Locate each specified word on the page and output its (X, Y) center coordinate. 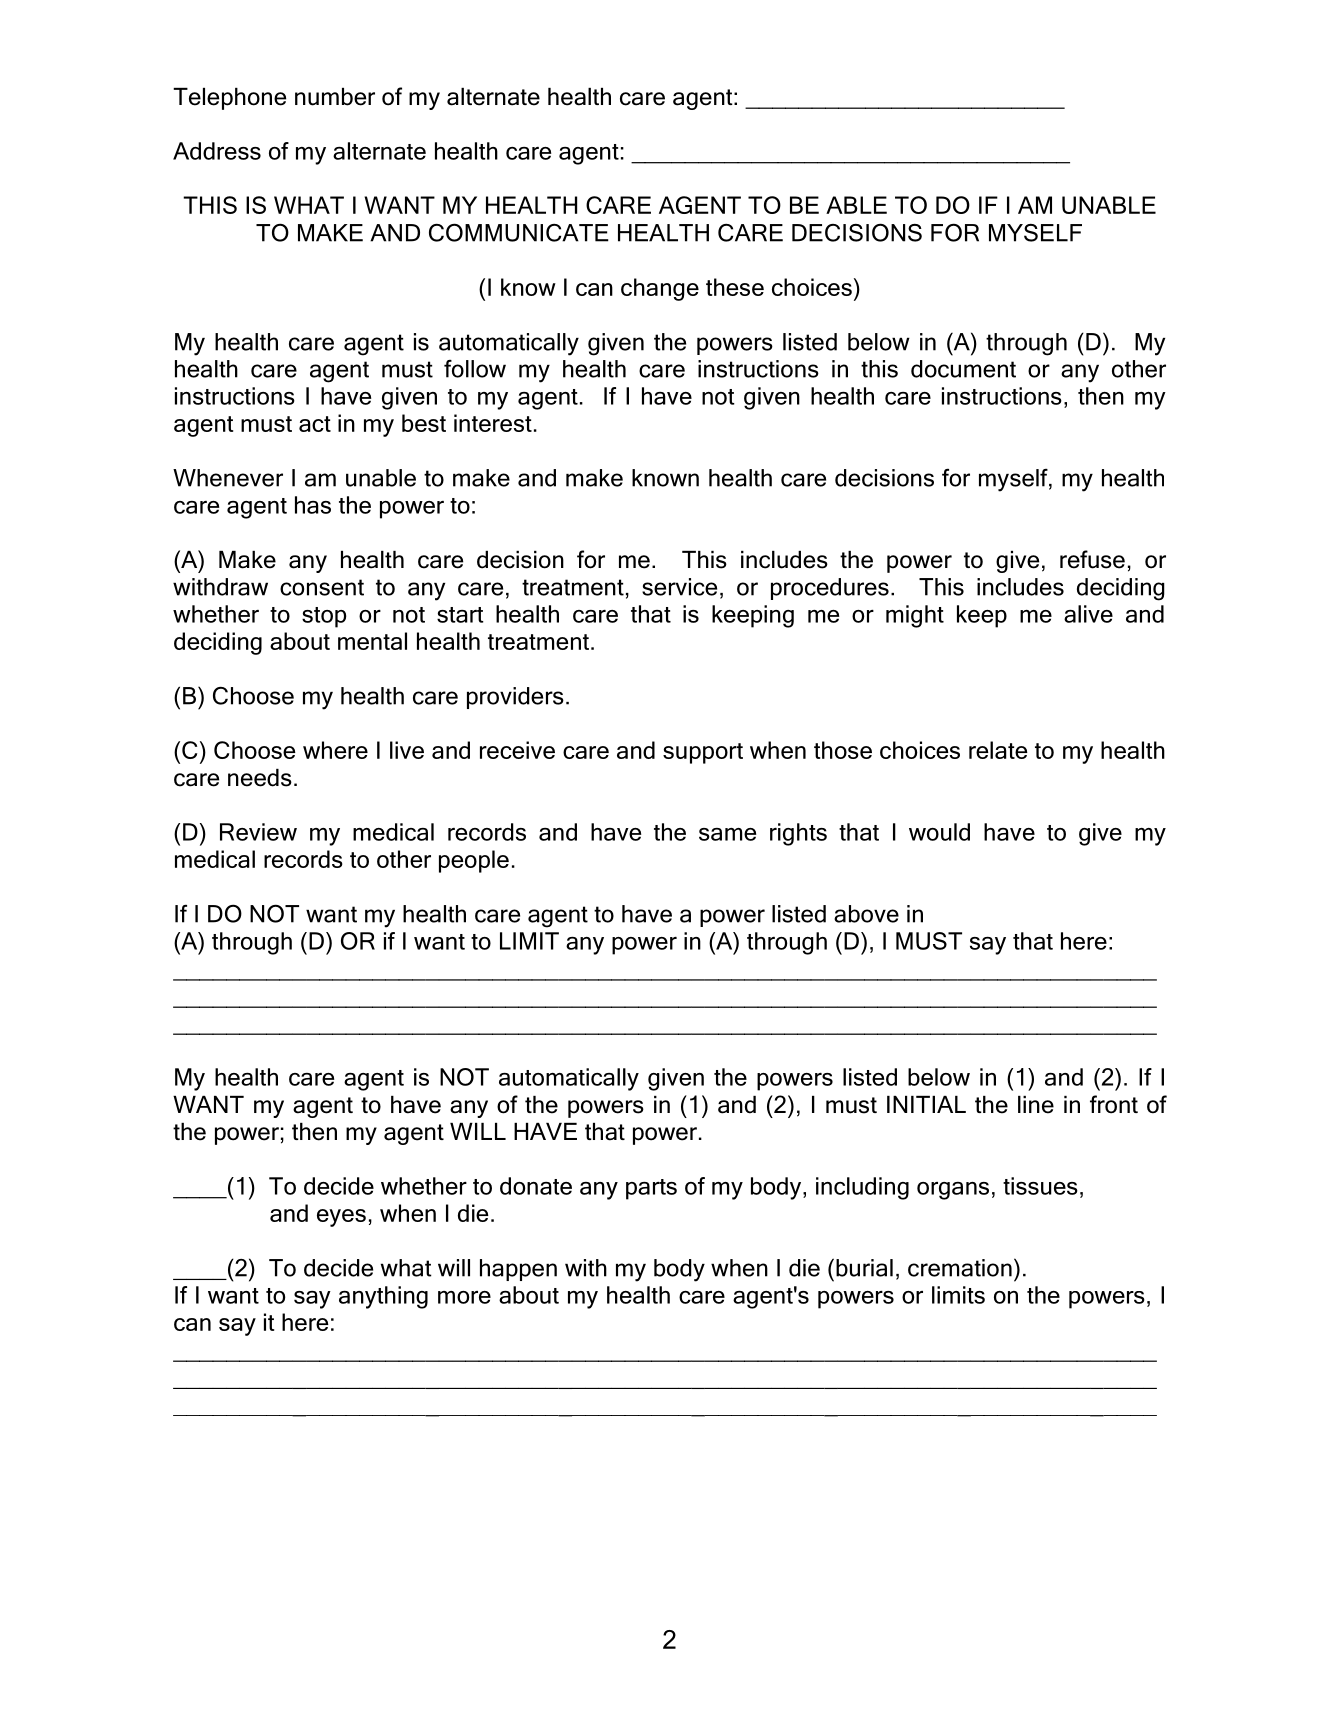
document (963, 369)
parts (651, 1189)
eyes (341, 1218)
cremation (960, 1268)
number (335, 97)
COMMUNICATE (519, 232)
